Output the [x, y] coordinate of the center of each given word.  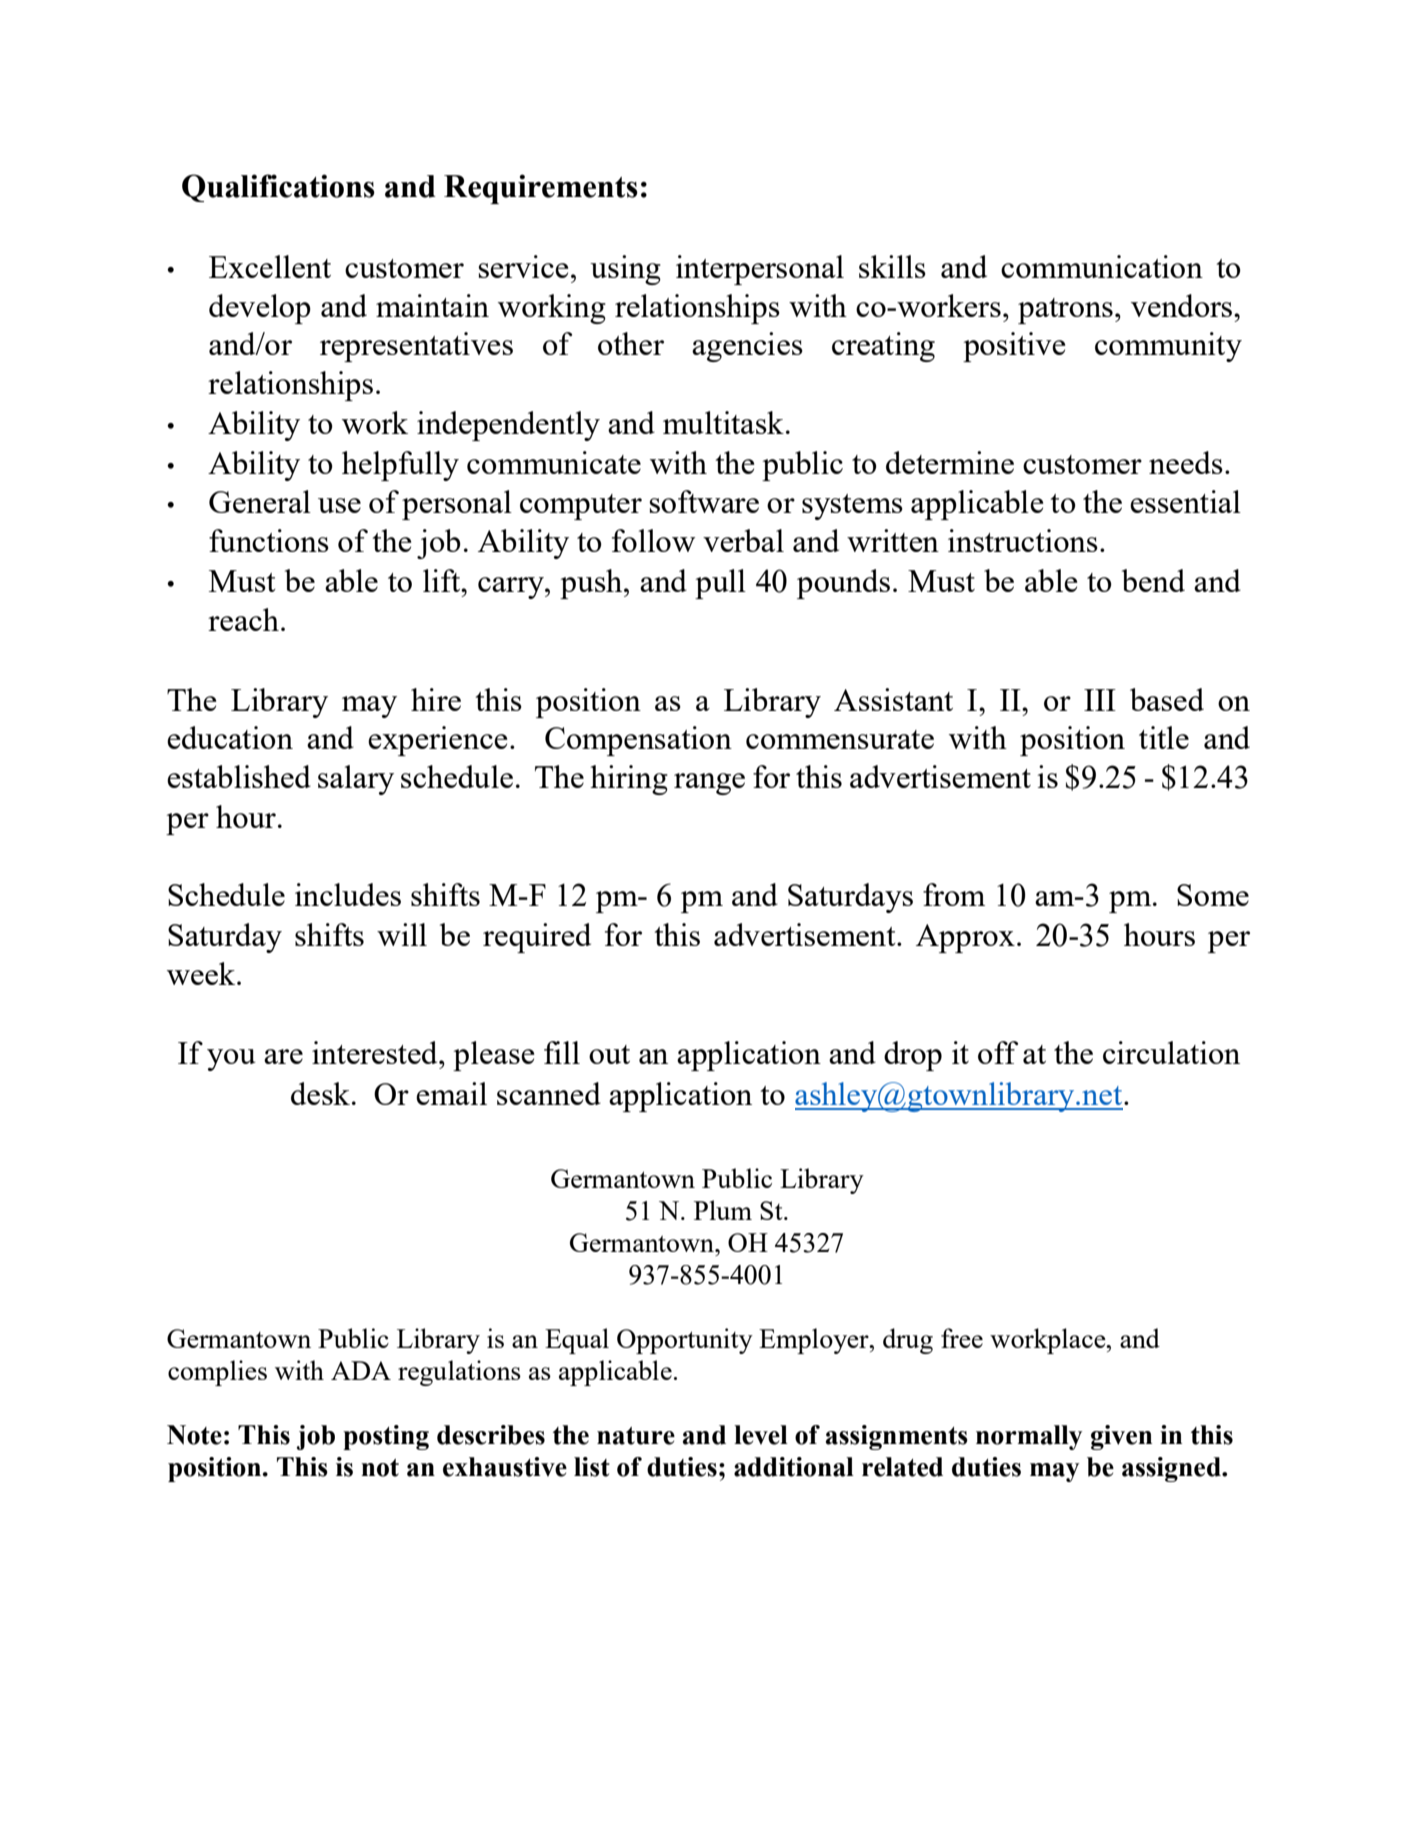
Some [1213, 895]
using [625, 270]
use [339, 505]
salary [356, 780]
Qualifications [278, 188]
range [709, 784]
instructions [1023, 540]
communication [1102, 266]
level [761, 1435]
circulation [1171, 1052]
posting [386, 1437]
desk [320, 1093]
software [704, 501]
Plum [723, 1210]
